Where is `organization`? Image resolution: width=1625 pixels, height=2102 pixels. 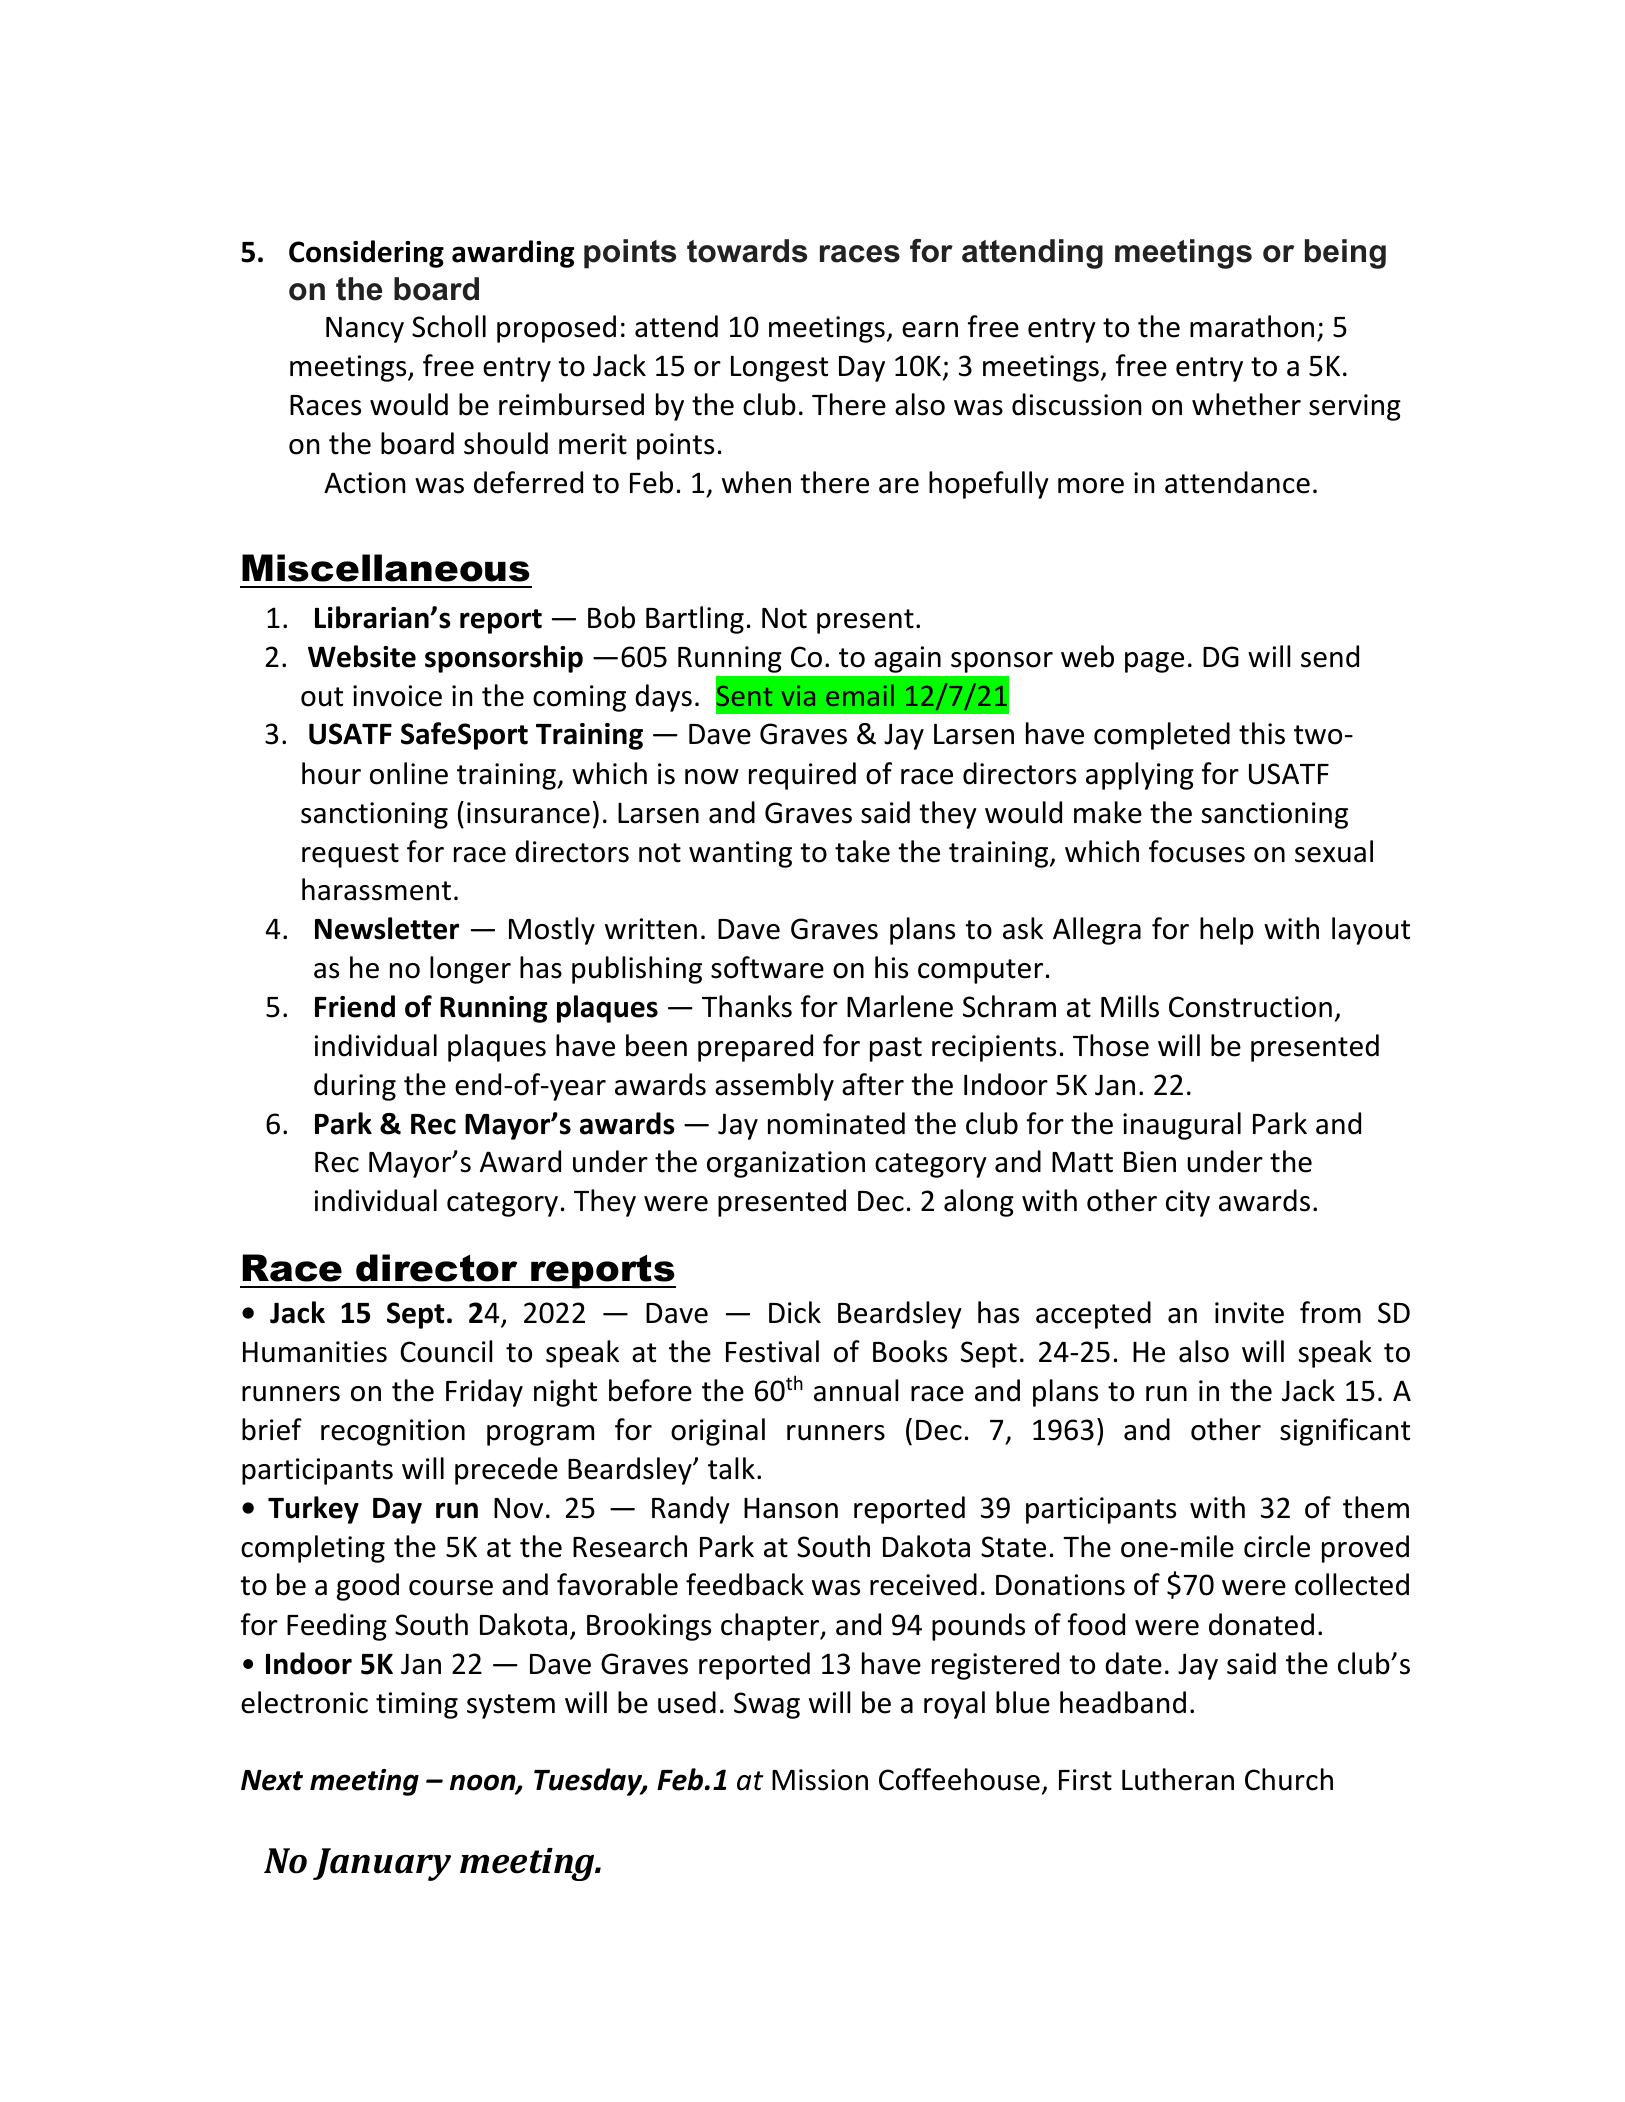 organization is located at coordinates (786, 1164).
